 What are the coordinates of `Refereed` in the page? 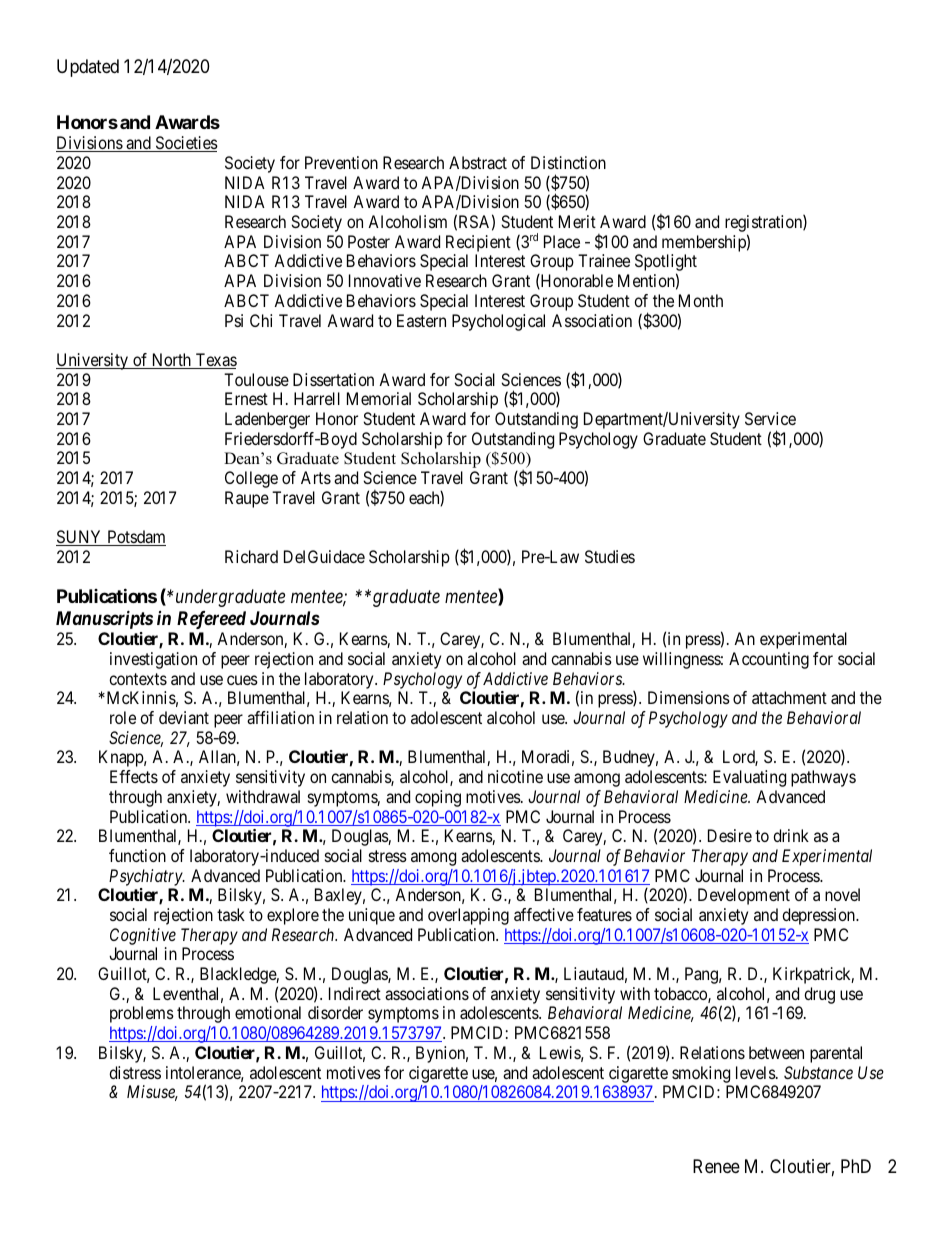 It's located at (211, 620).
